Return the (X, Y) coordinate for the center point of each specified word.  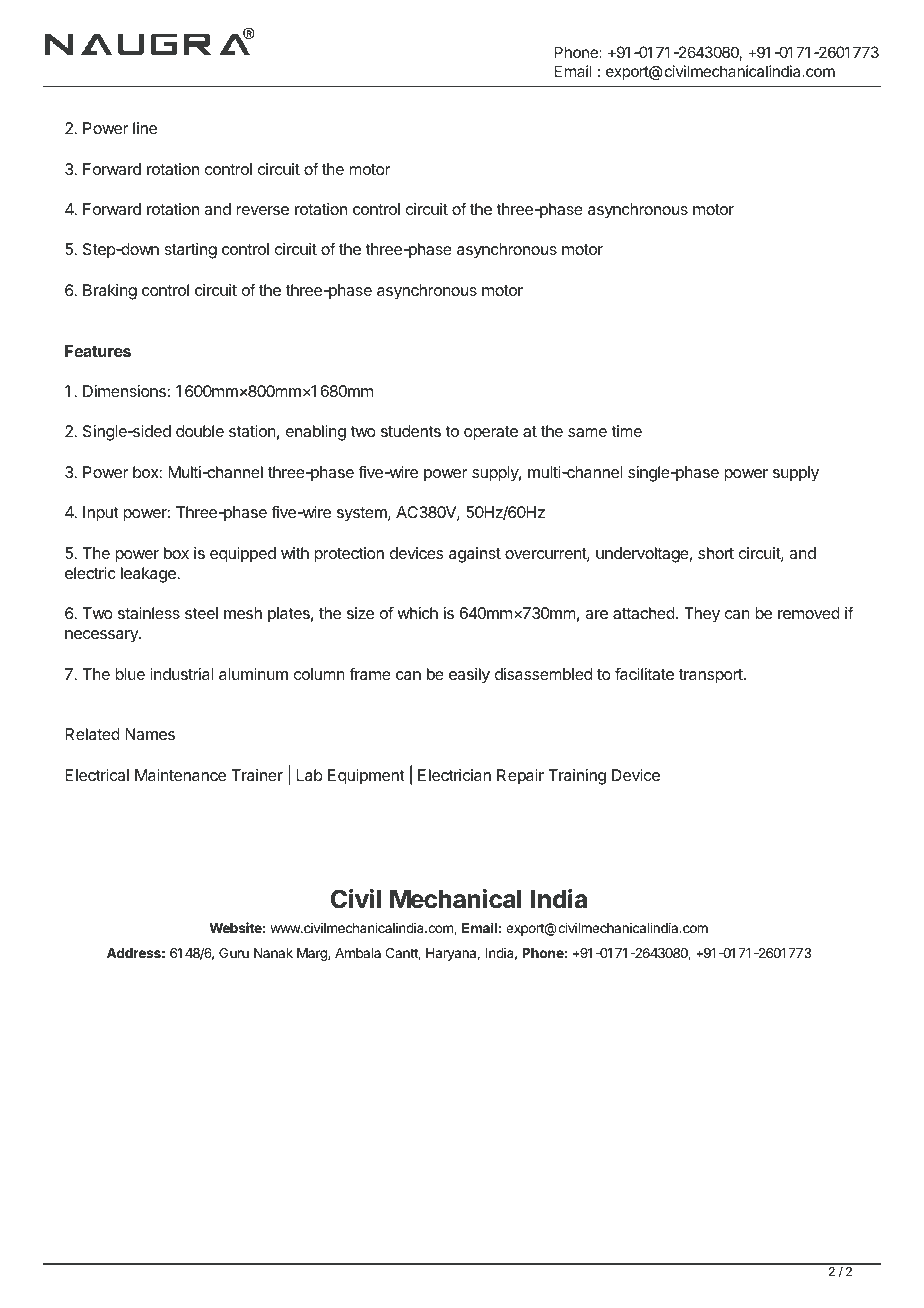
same (587, 432)
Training (577, 777)
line (145, 128)
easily (469, 676)
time (626, 431)
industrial (181, 674)
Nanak (273, 953)
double (200, 431)
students (411, 431)
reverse (262, 210)
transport (712, 676)
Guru (234, 953)
